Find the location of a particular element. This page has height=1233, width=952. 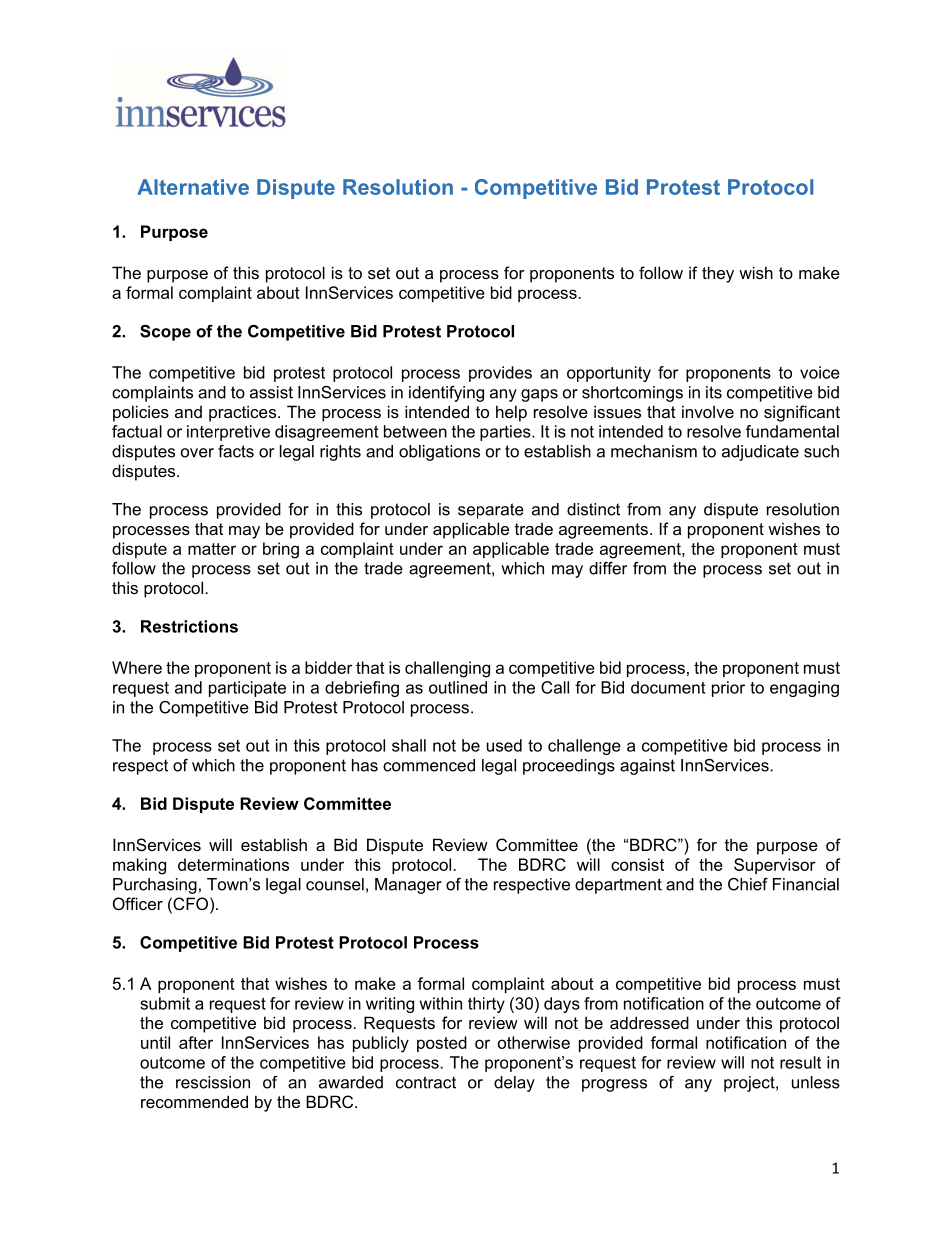

prior is located at coordinates (728, 689).
